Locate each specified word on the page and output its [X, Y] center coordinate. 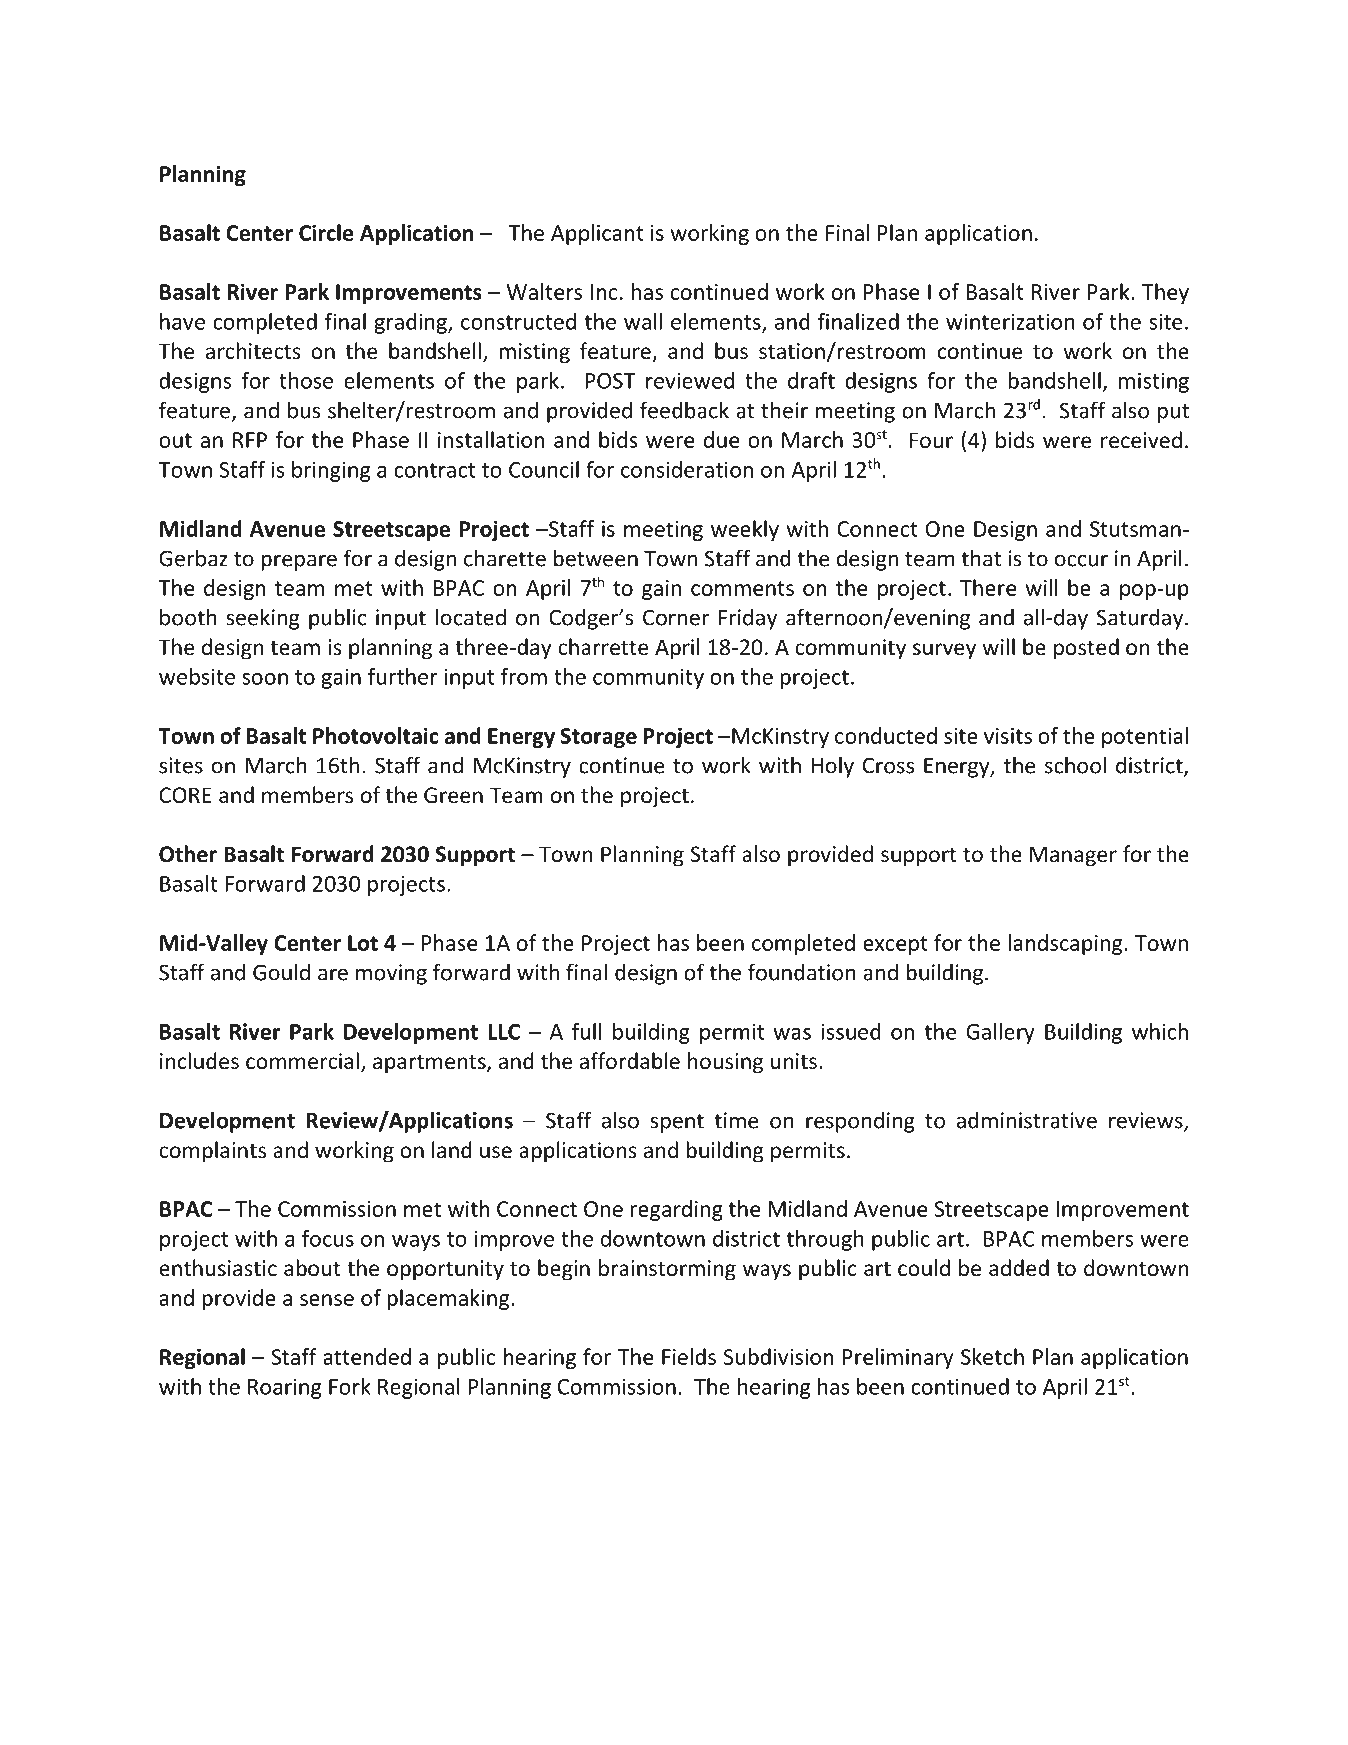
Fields [689, 1356]
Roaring [284, 1389]
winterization [1010, 321]
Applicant [597, 234]
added [1019, 1268]
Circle [326, 232]
